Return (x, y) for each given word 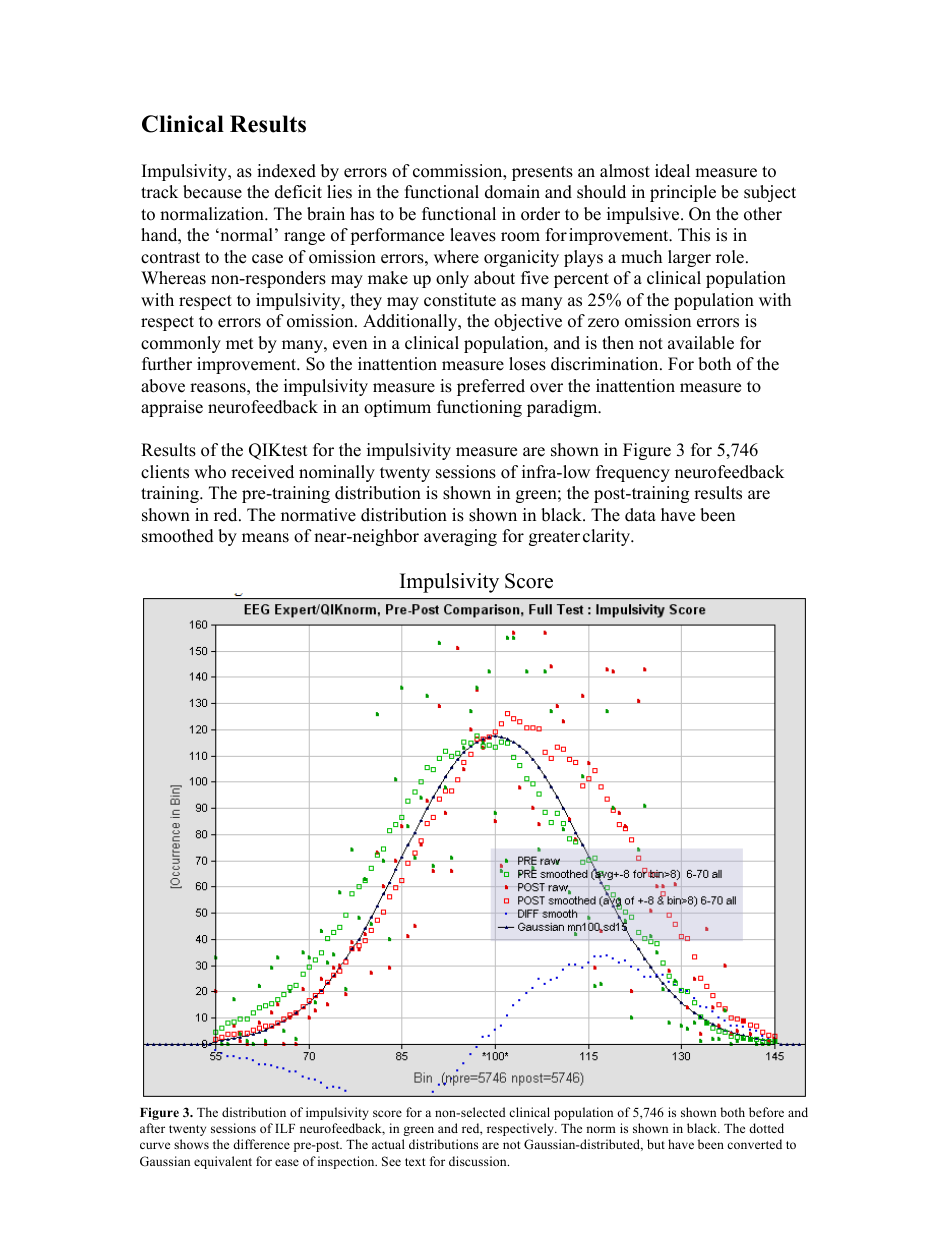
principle (683, 193)
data (640, 515)
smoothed (178, 536)
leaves (473, 235)
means (265, 538)
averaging (460, 537)
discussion (479, 1161)
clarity (608, 537)
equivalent (223, 1162)
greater (554, 538)
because (212, 192)
